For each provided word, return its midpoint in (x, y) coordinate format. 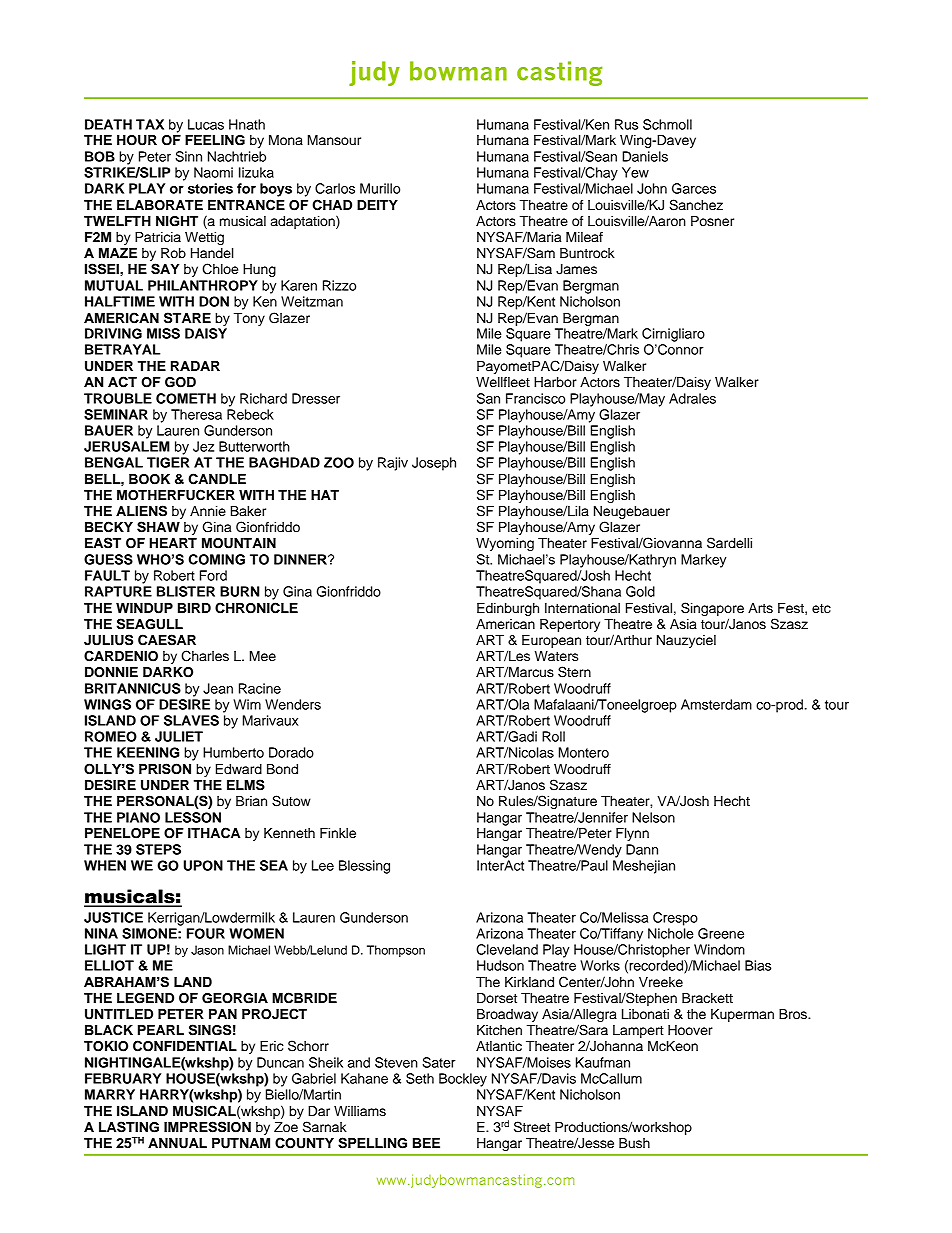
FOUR (206, 933)
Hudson (500, 965)
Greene (721, 933)
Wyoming (505, 544)
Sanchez (696, 205)
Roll (553, 736)
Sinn (188, 156)
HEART (173, 543)
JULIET (179, 736)
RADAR (195, 366)
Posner (712, 221)
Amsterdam (716, 704)
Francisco (535, 398)
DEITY (377, 205)
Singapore (712, 609)
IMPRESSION (207, 1127)
